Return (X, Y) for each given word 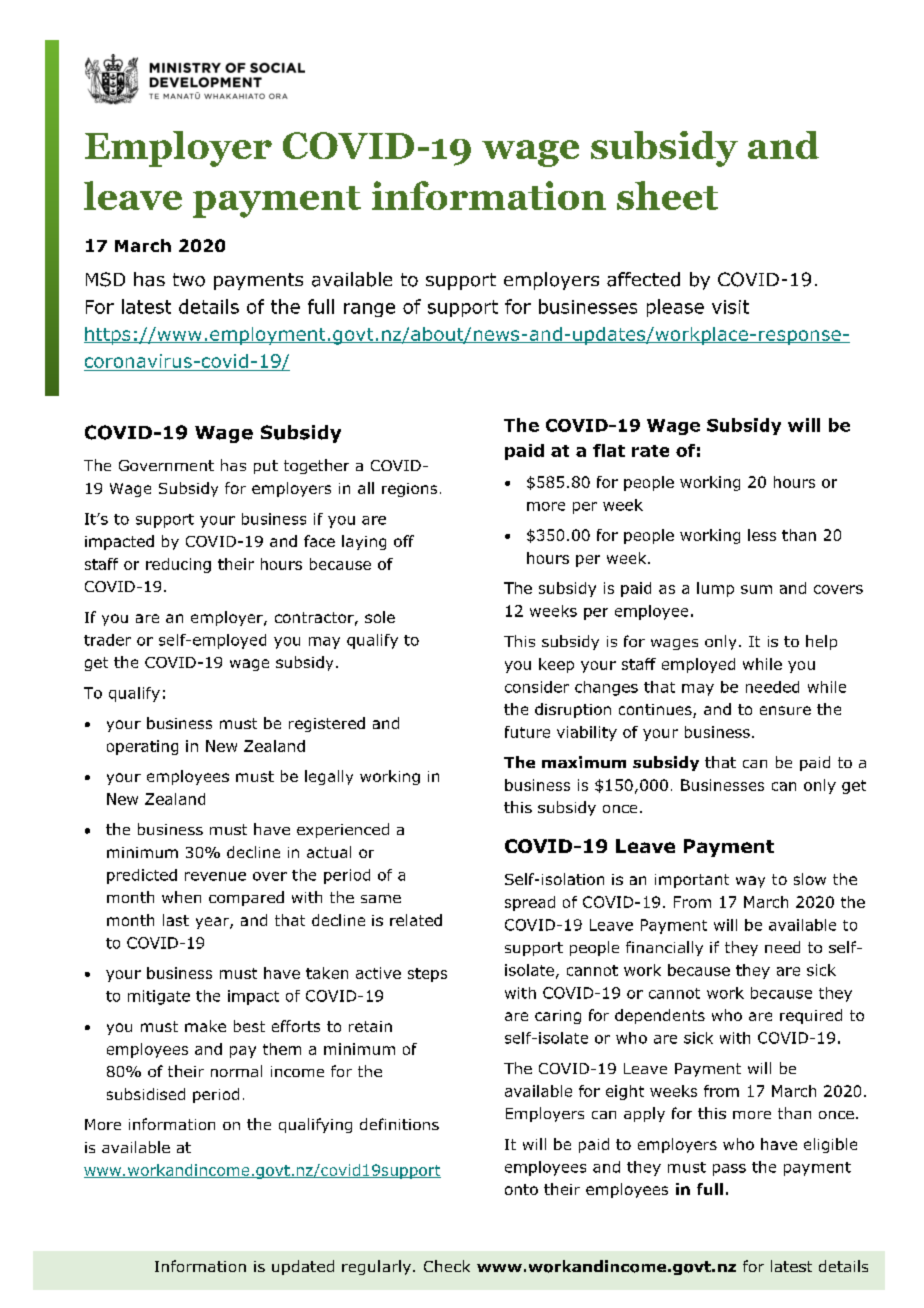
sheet (667, 195)
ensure (785, 710)
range (369, 310)
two (189, 280)
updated (303, 1267)
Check (447, 1266)
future (527, 732)
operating (142, 747)
